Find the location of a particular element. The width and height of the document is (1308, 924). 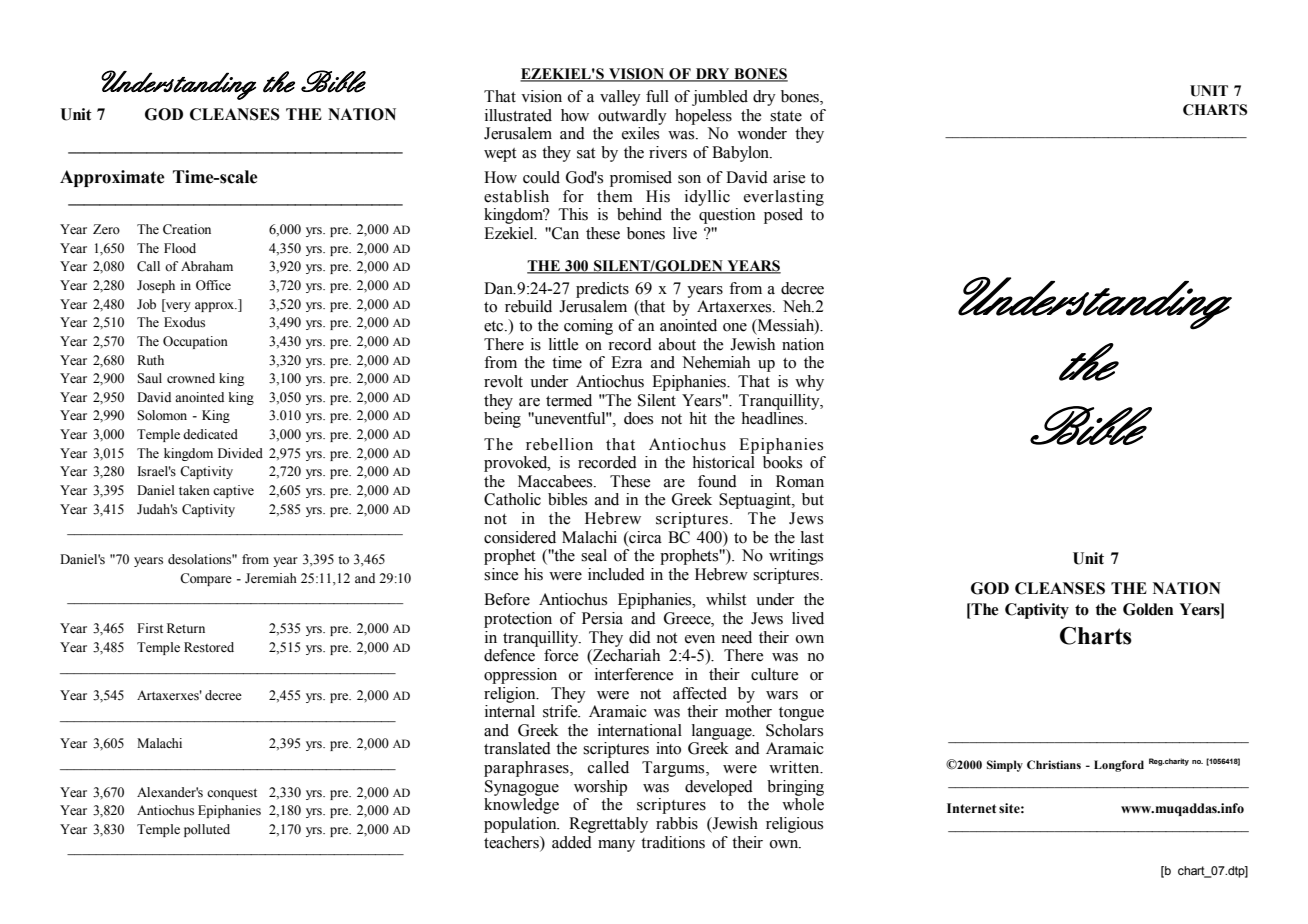

little is located at coordinates (563, 344).
